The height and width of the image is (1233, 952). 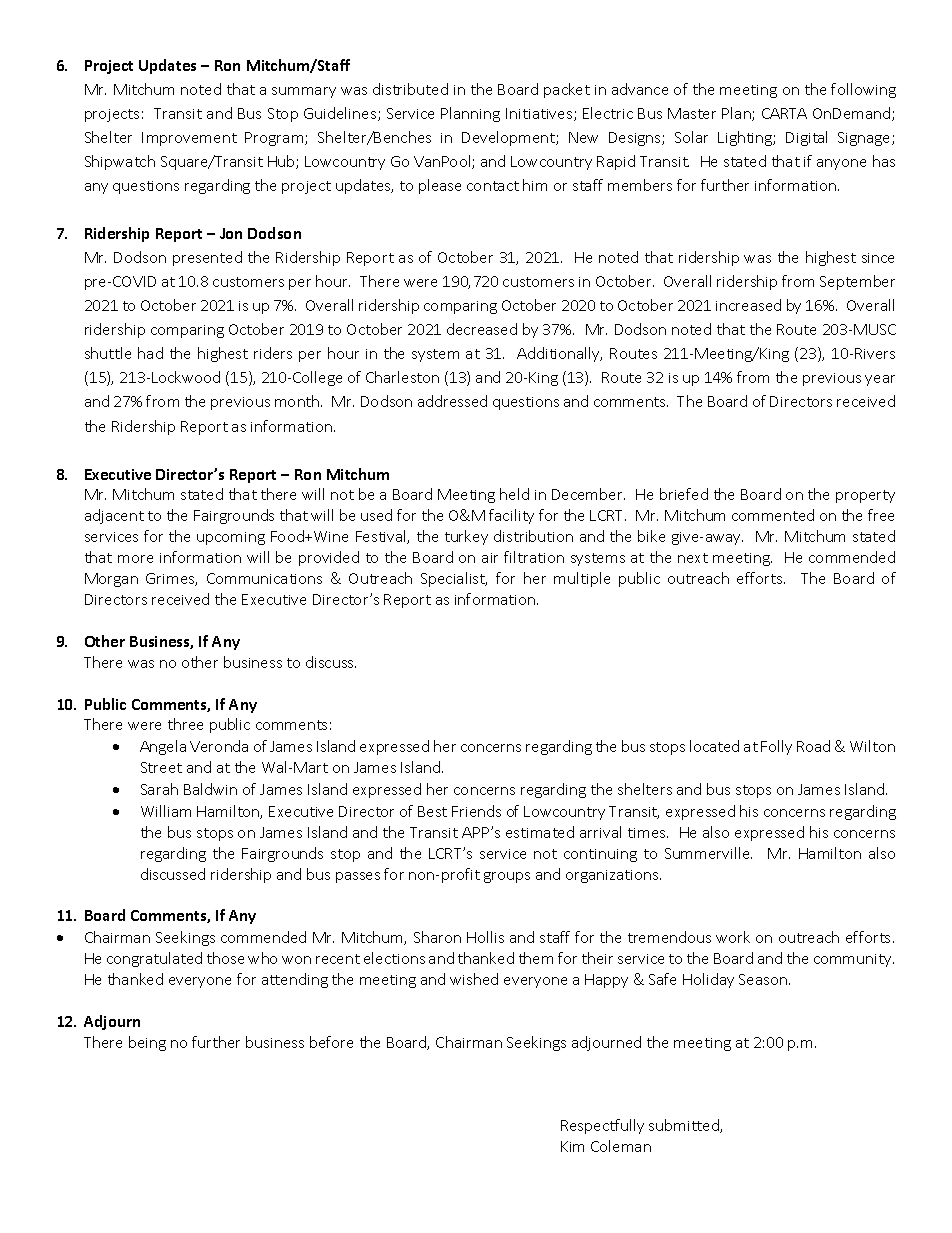 What do you see at coordinates (540, 114) in the image?
I see `Initiatives` at bounding box center [540, 114].
